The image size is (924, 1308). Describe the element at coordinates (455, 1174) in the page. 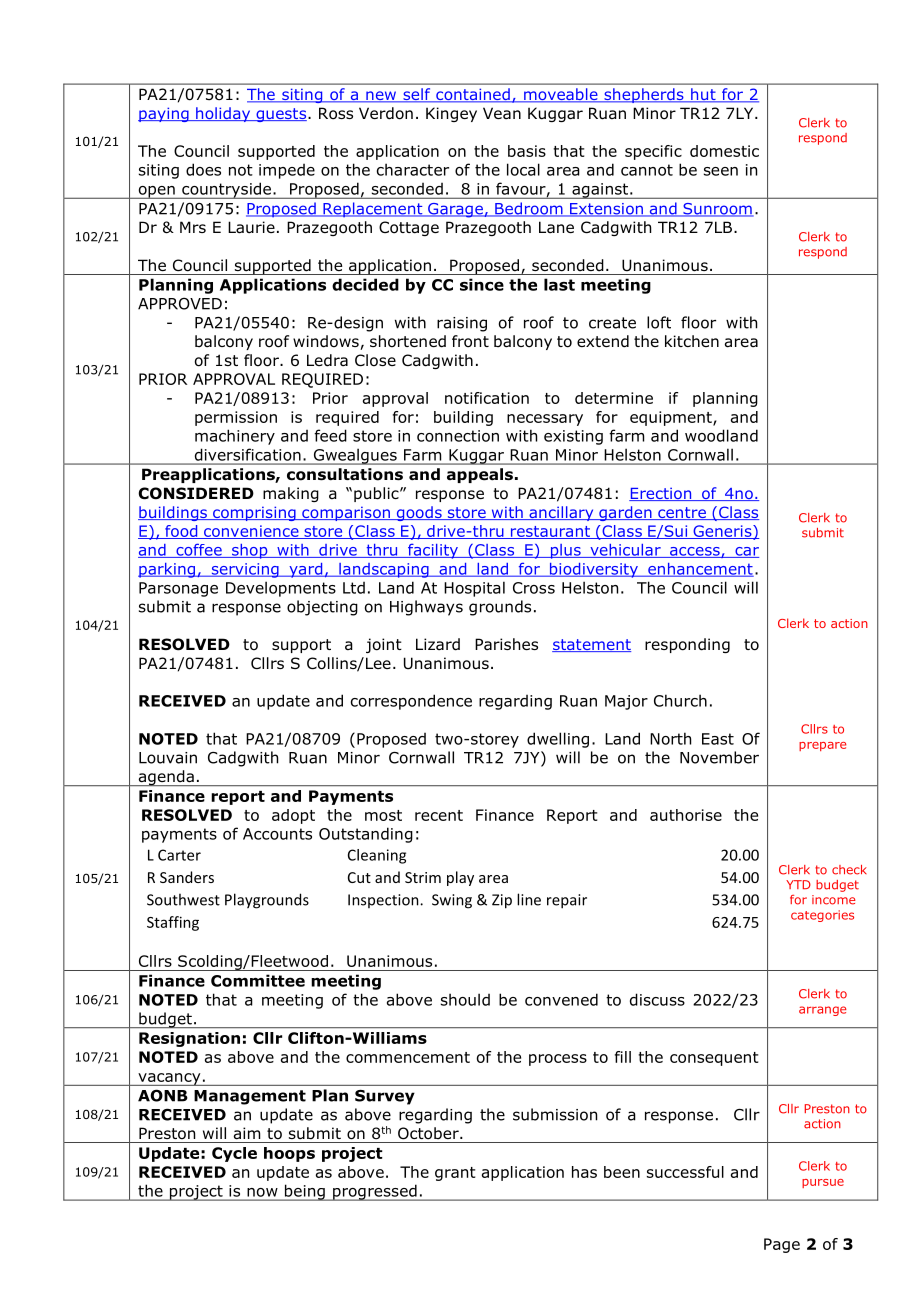

I see `grant` at that location.
